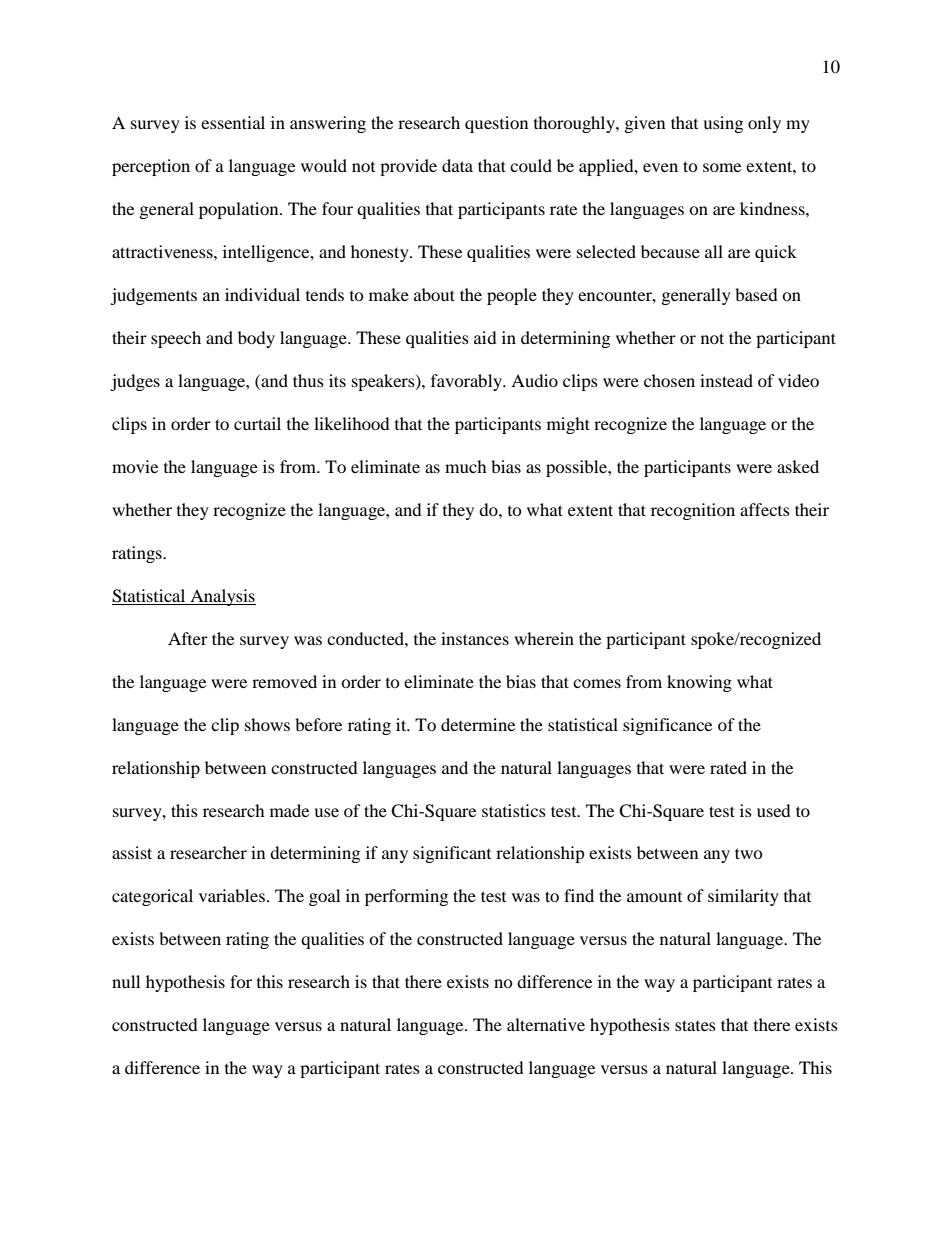 The width and height of the document is (952, 1233). I want to click on instances, so click(475, 638).
